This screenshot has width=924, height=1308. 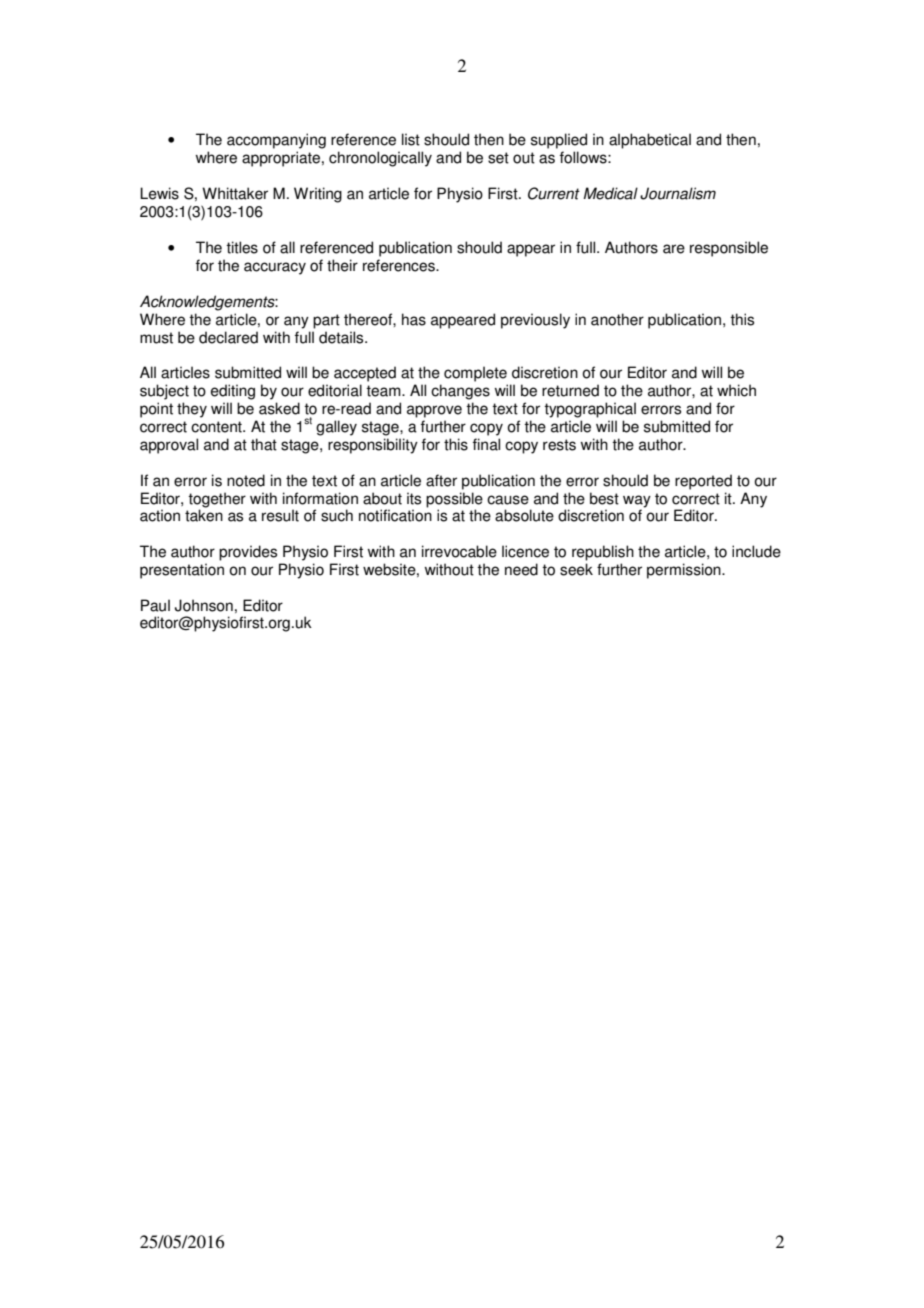 I want to click on permission, so click(x=685, y=571).
